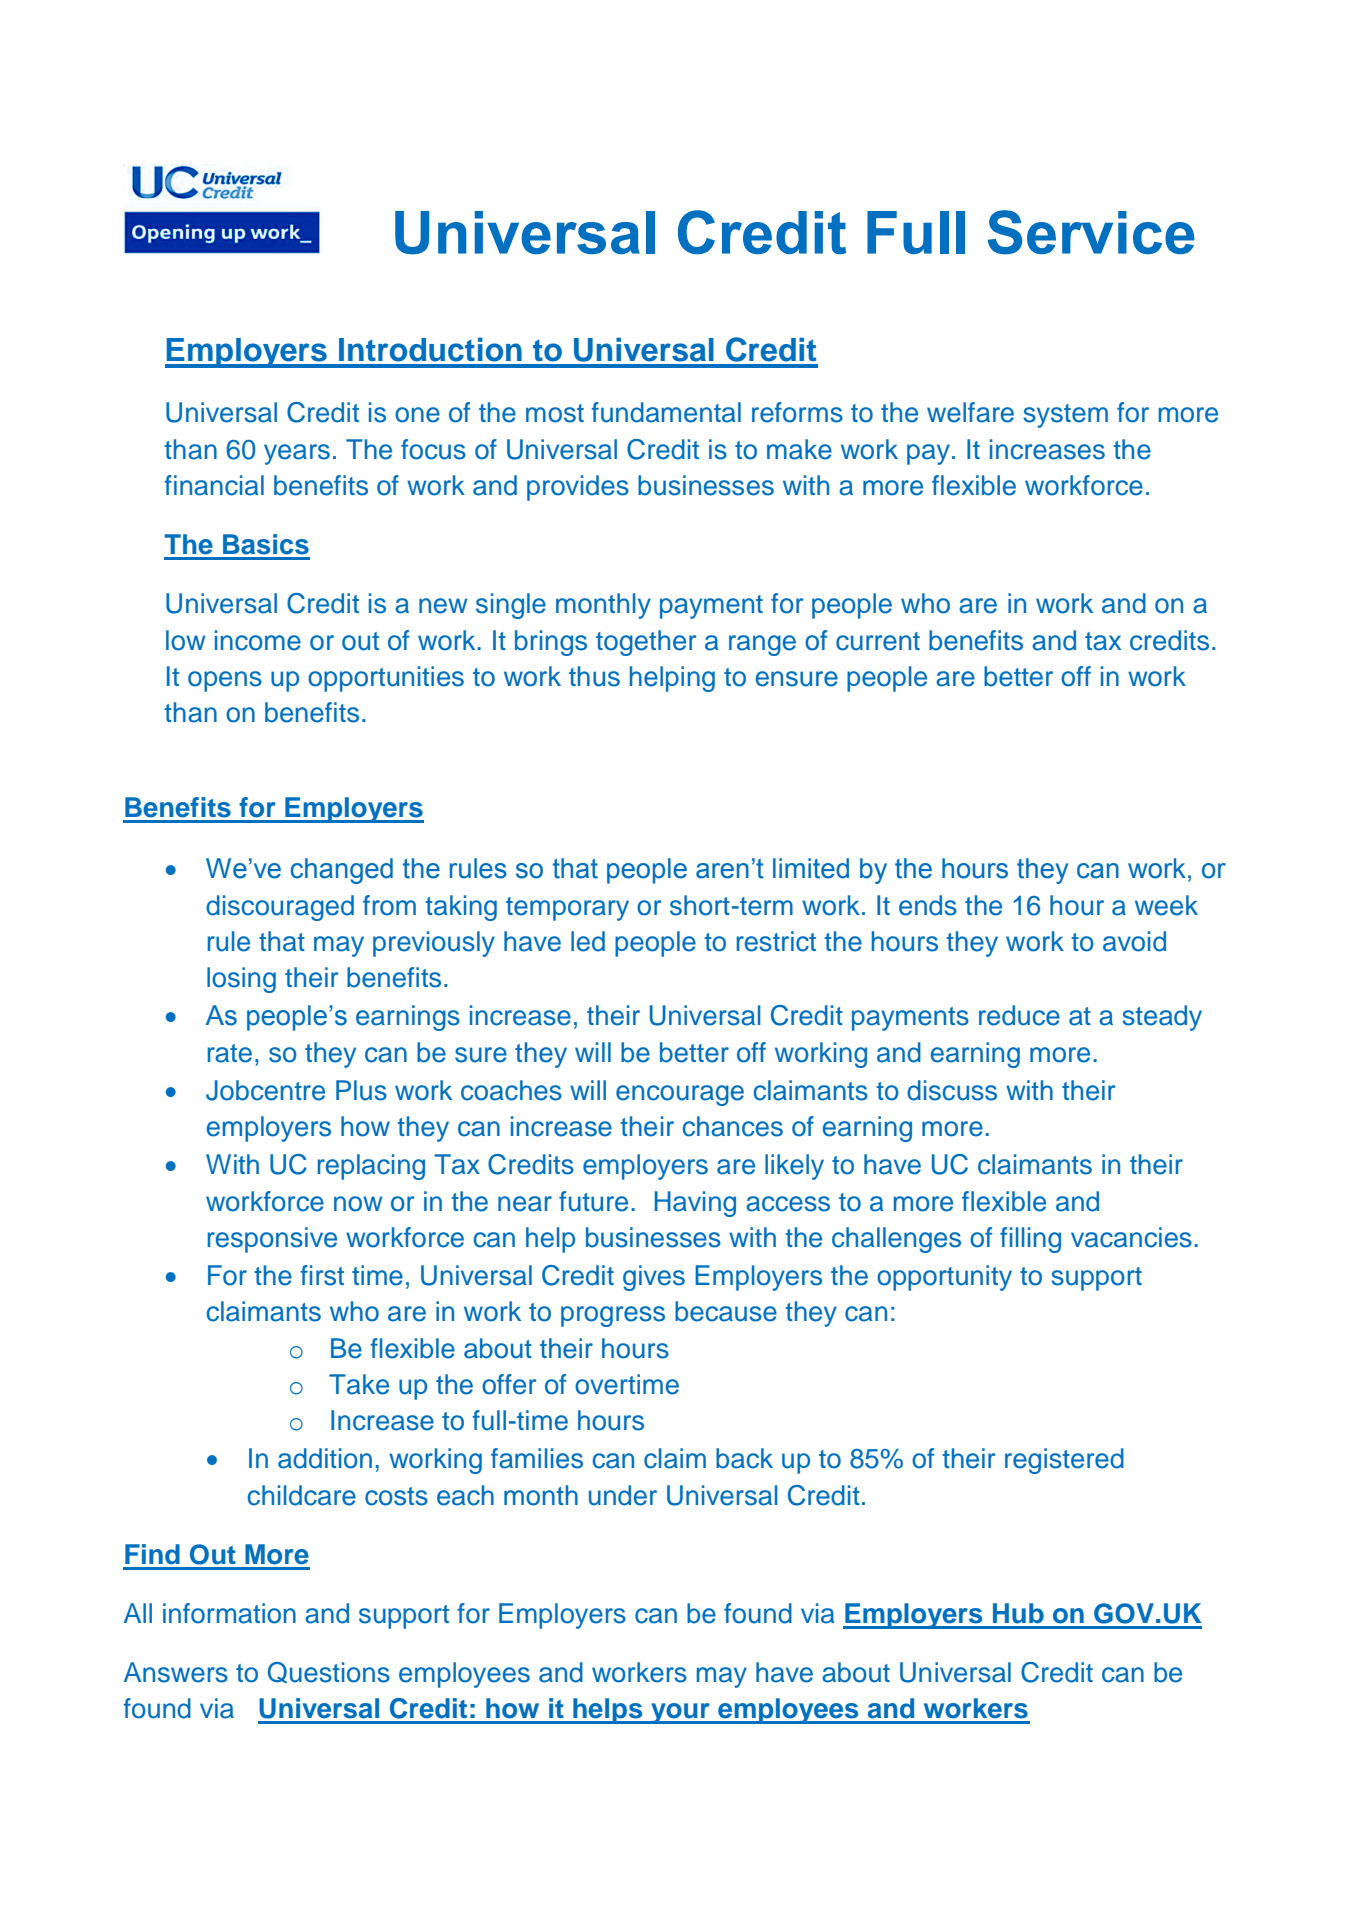  What do you see at coordinates (680, 1713) in the screenshot?
I see `your` at bounding box center [680, 1713].
